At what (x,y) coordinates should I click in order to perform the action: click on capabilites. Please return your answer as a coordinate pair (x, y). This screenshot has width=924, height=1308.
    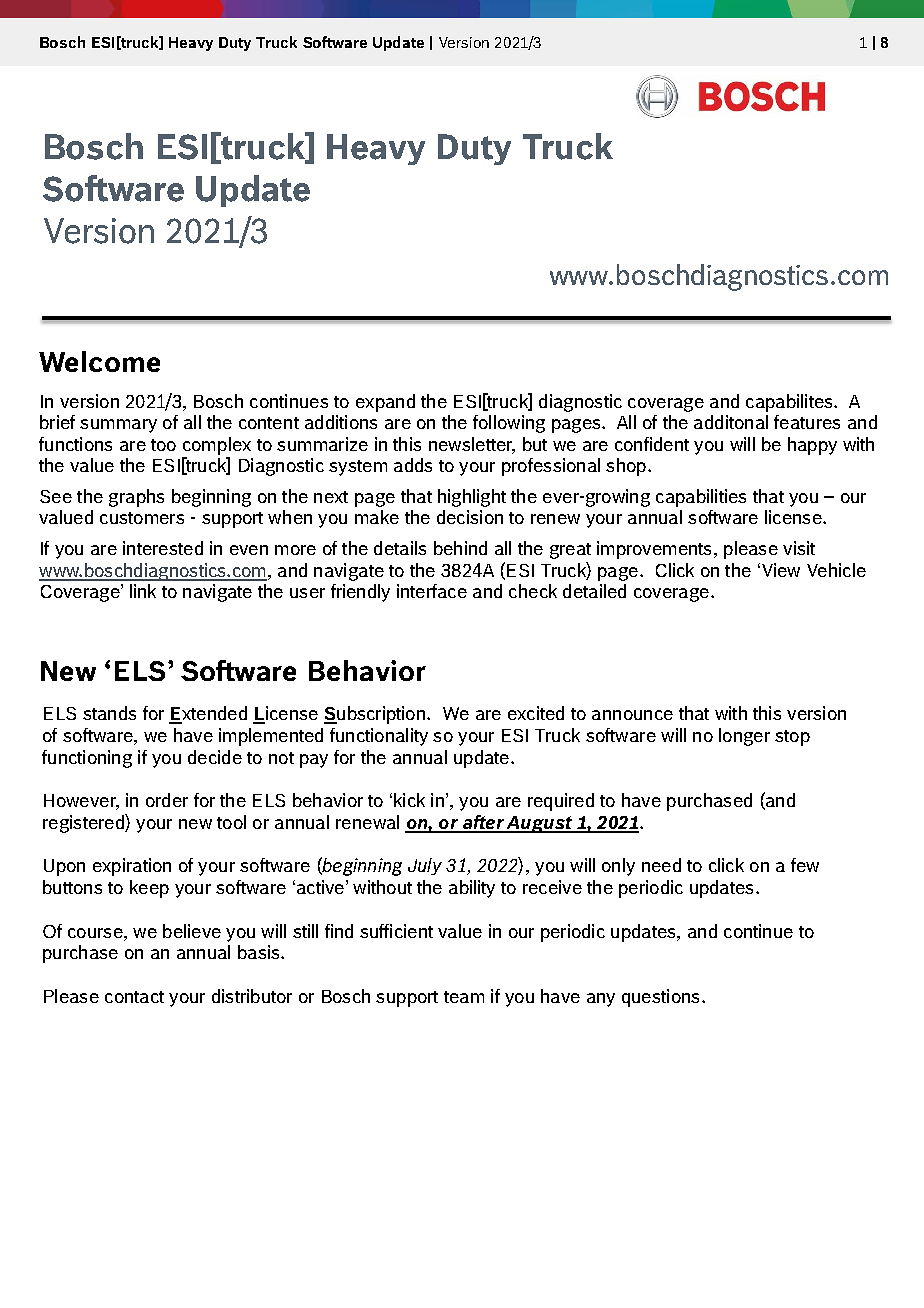
    Looking at the image, I should click on (790, 403).
